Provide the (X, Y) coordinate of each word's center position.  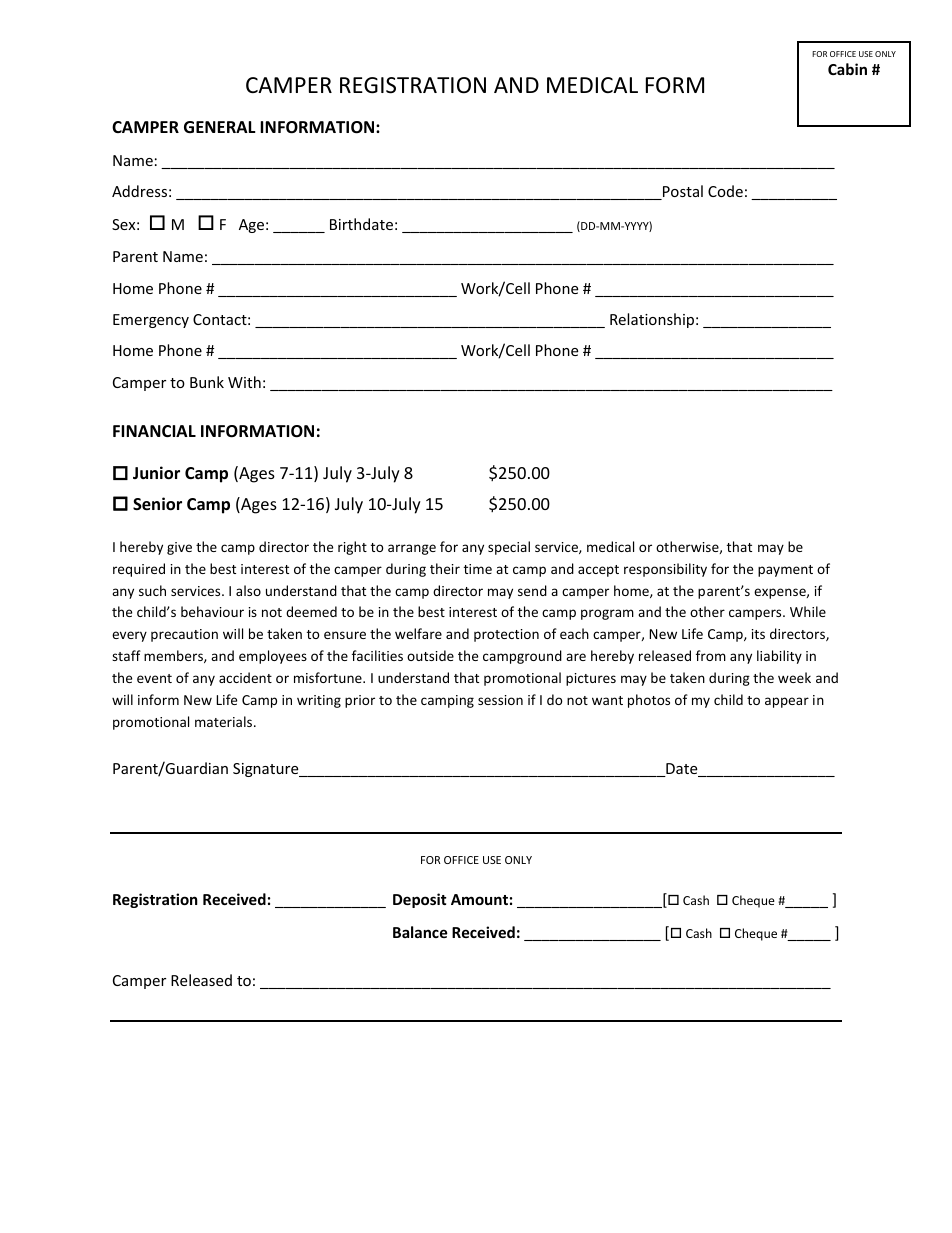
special (509, 548)
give (179, 548)
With (244, 382)
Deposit (420, 900)
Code (725, 191)
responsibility (665, 570)
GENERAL (220, 127)
